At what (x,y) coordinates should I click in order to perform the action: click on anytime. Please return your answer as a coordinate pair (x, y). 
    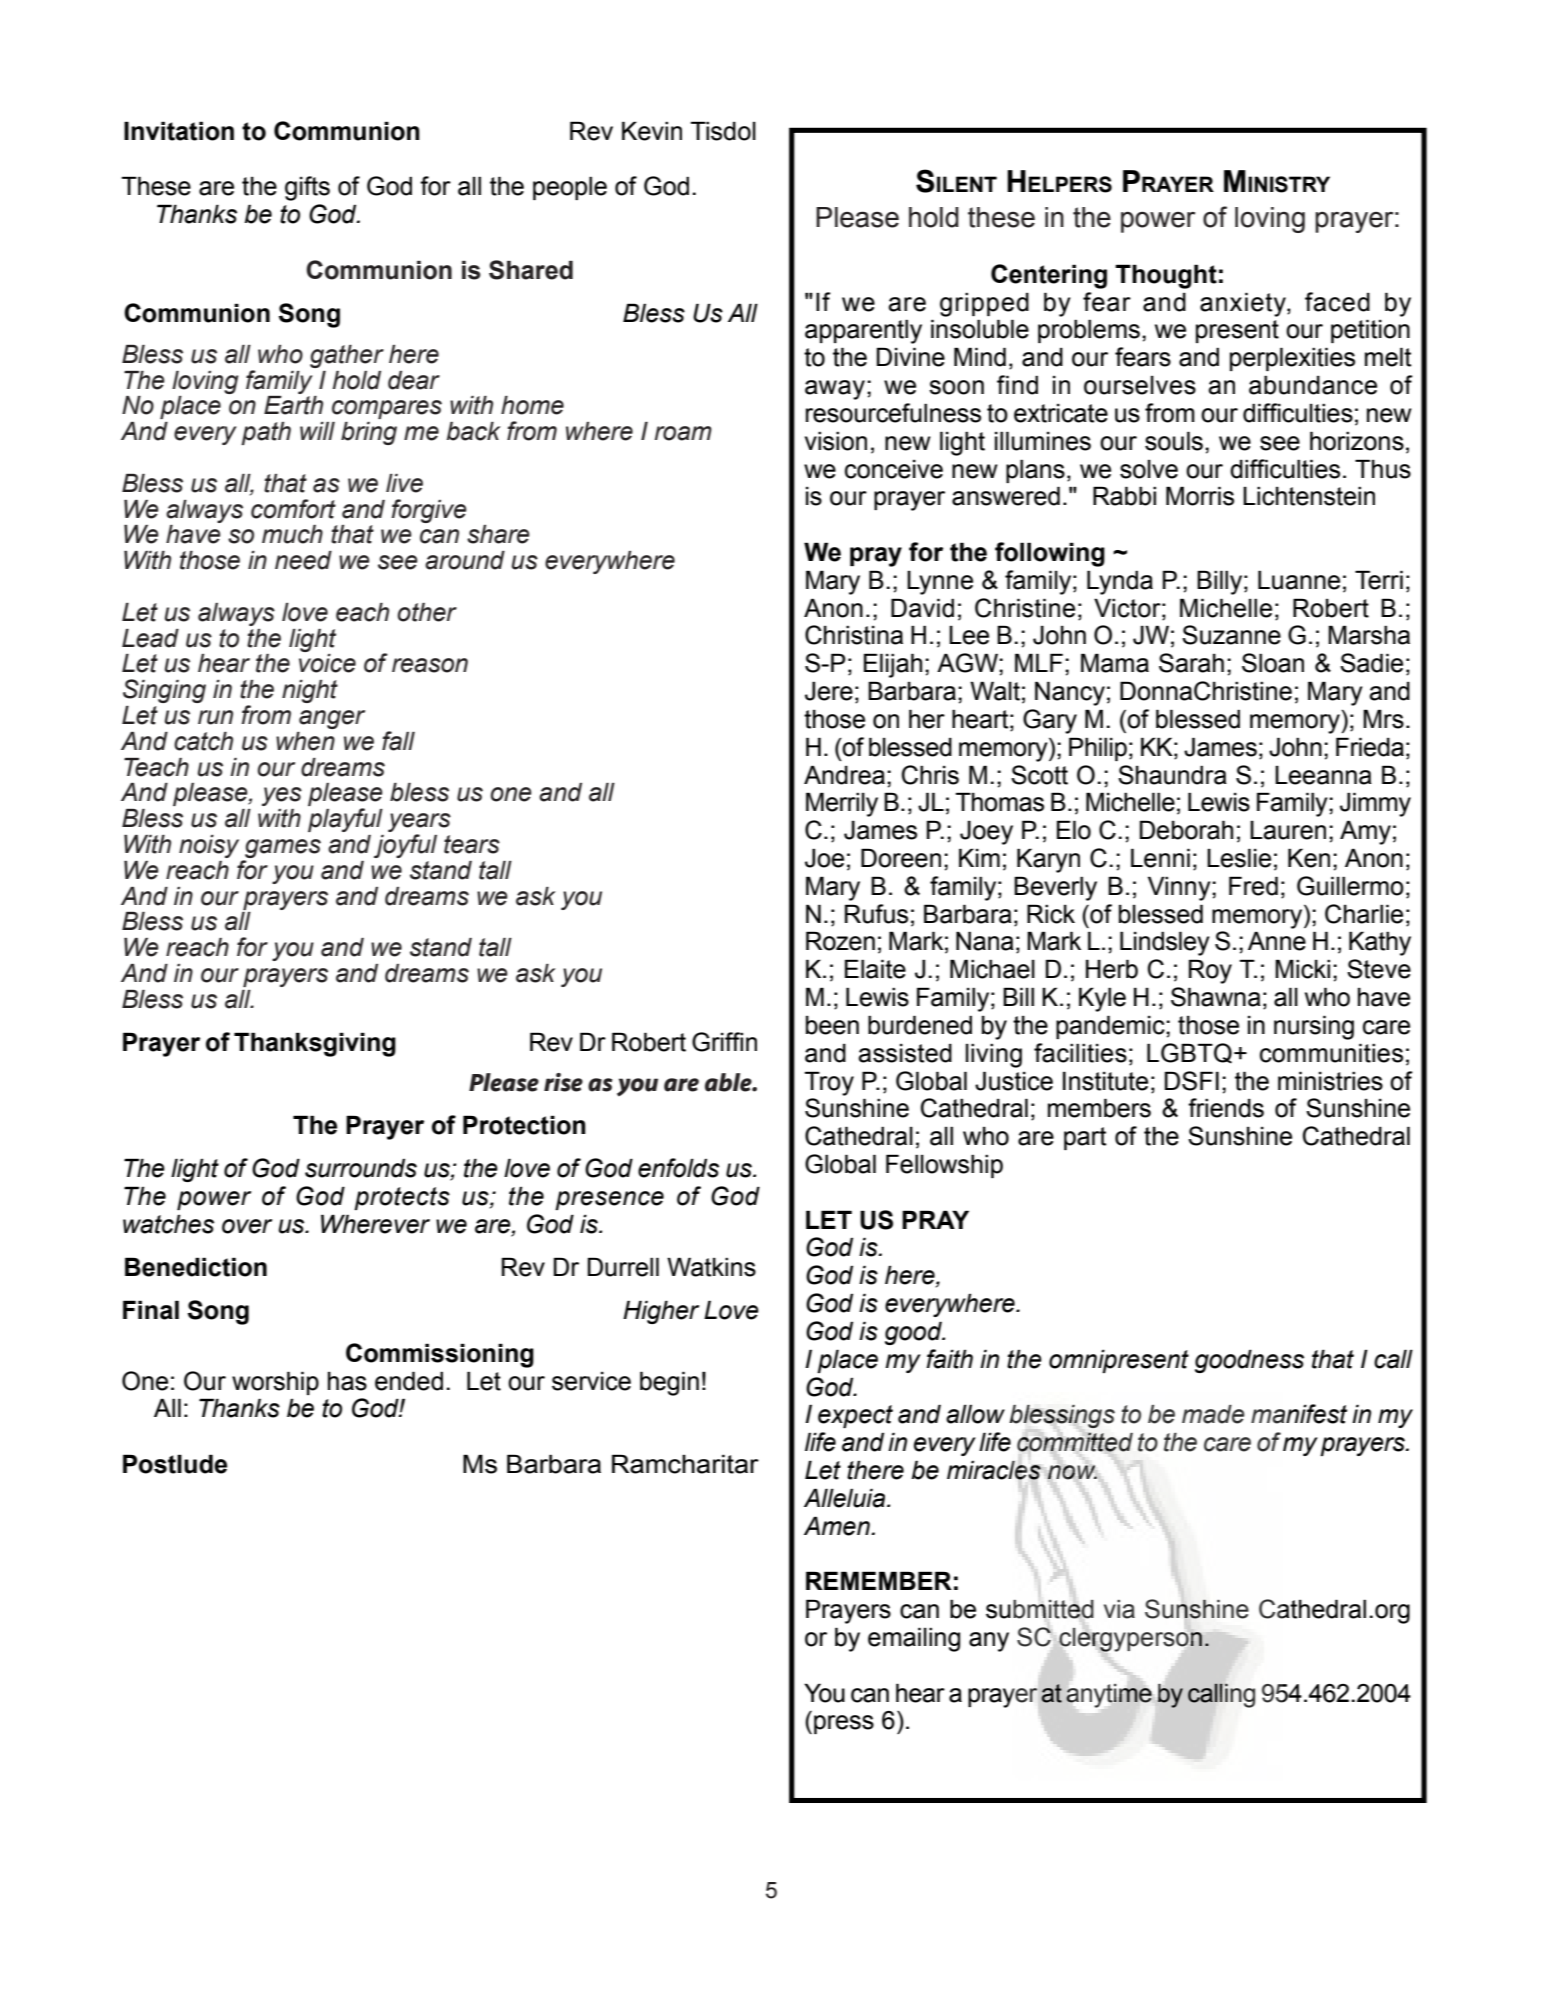
    Looking at the image, I should click on (1109, 1696).
